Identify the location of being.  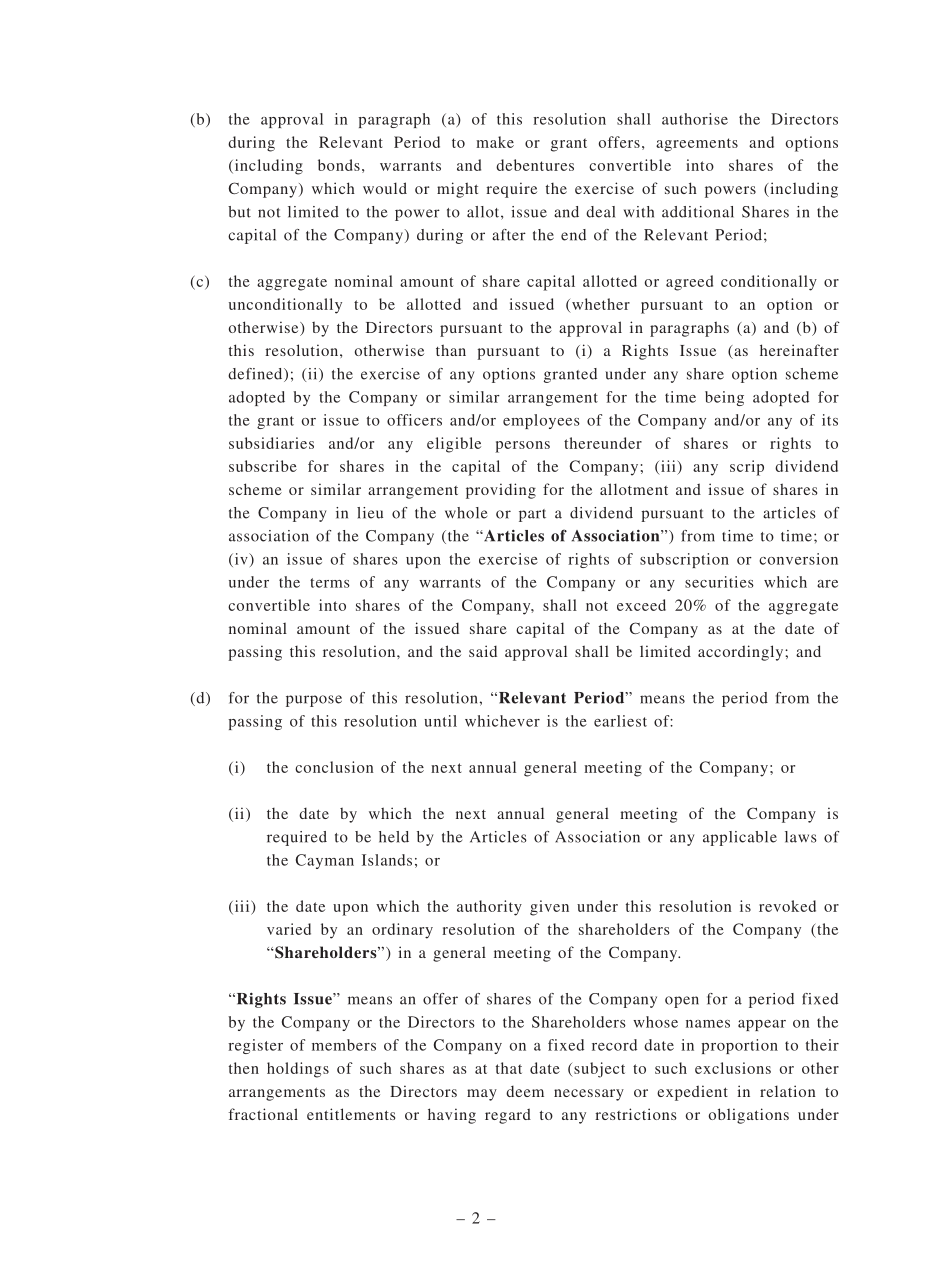
(724, 398).
